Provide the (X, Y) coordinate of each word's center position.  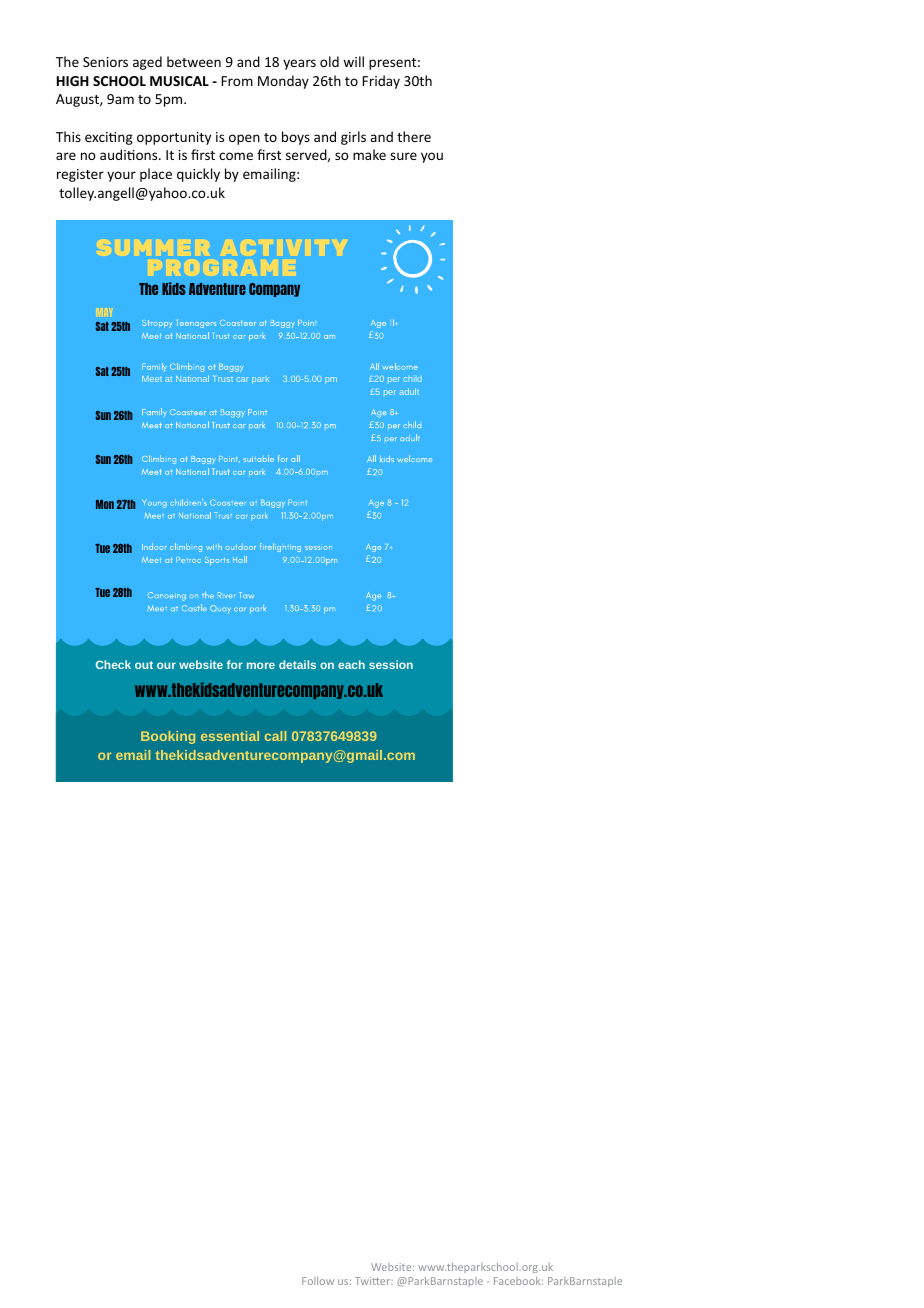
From (237, 81)
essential (230, 736)
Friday (381, 82)
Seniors (105, 62)
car (242, 379)
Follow (318, 1281)
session (391, 664)
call (275, 736)
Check (113, 664)
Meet (152, 379)
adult (409, 391)
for (235, 664)
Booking (168, 737)
